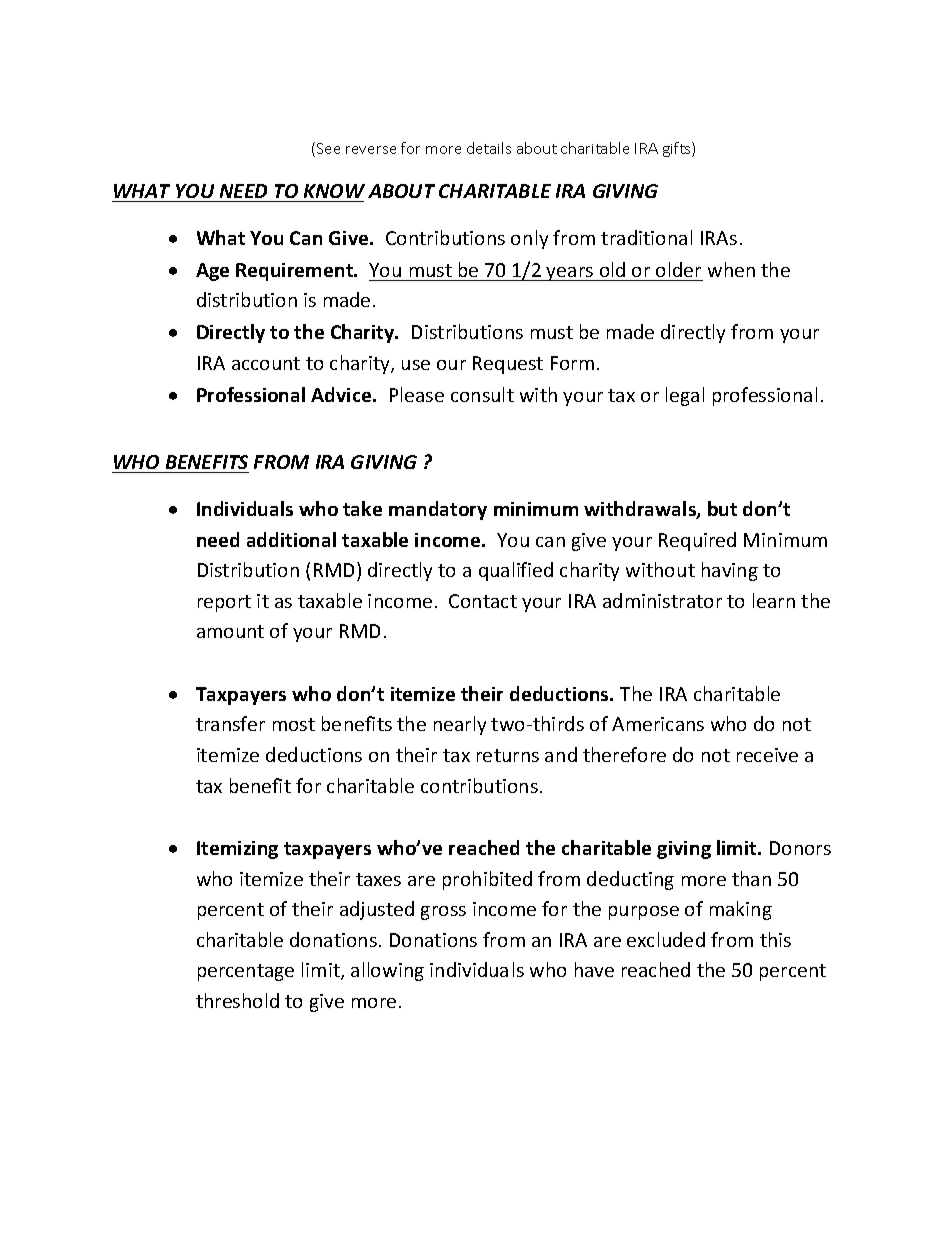  Describe the element at coordinates (594, 969) in the screenshot. I see `have` at that location.
